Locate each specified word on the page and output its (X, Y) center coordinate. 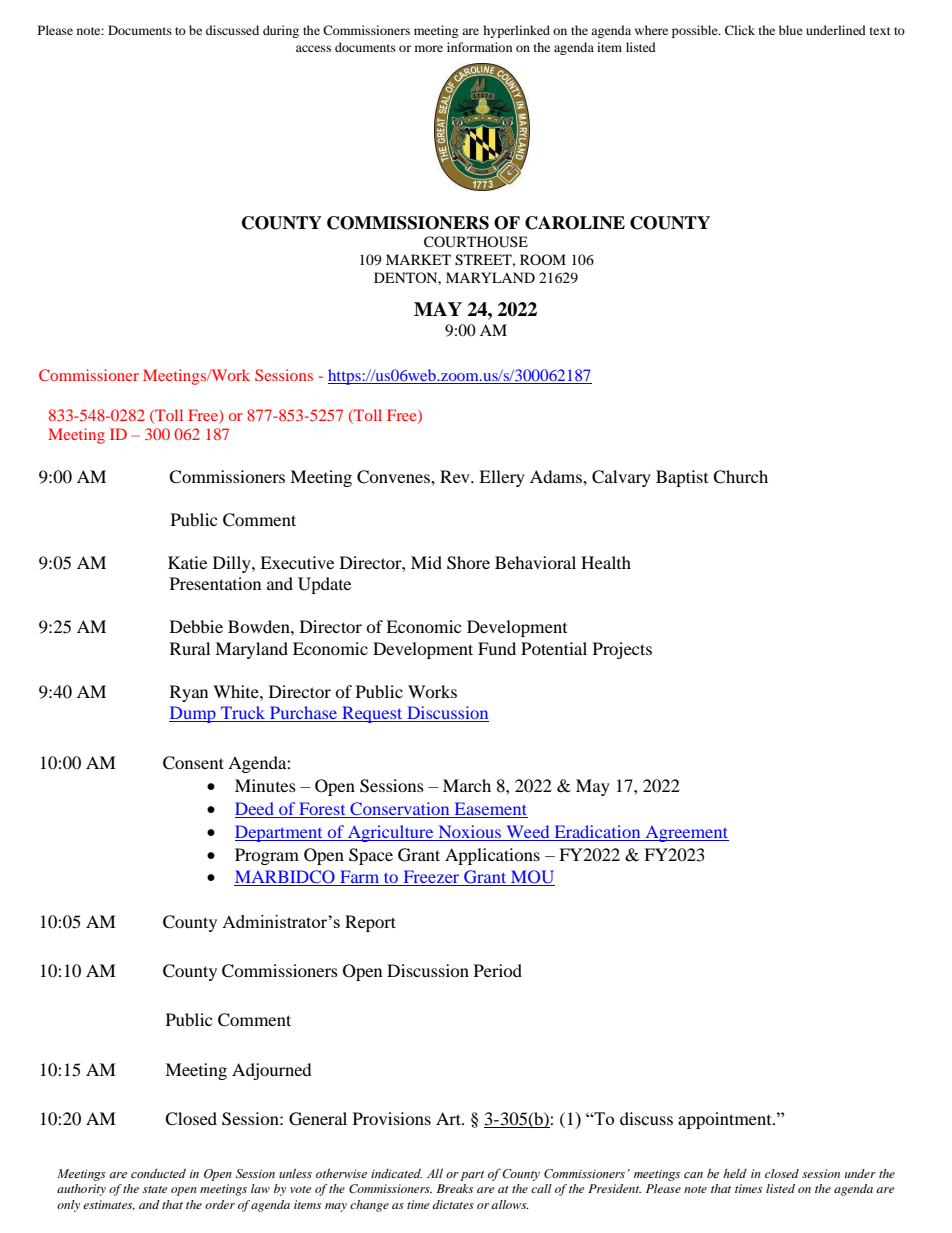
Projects (622, 650)
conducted (158, 1173)
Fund (497, 648)
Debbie (196, 626)
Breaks (455, 1188)
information (479, 47)
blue (791, 30)
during (281, 31)
